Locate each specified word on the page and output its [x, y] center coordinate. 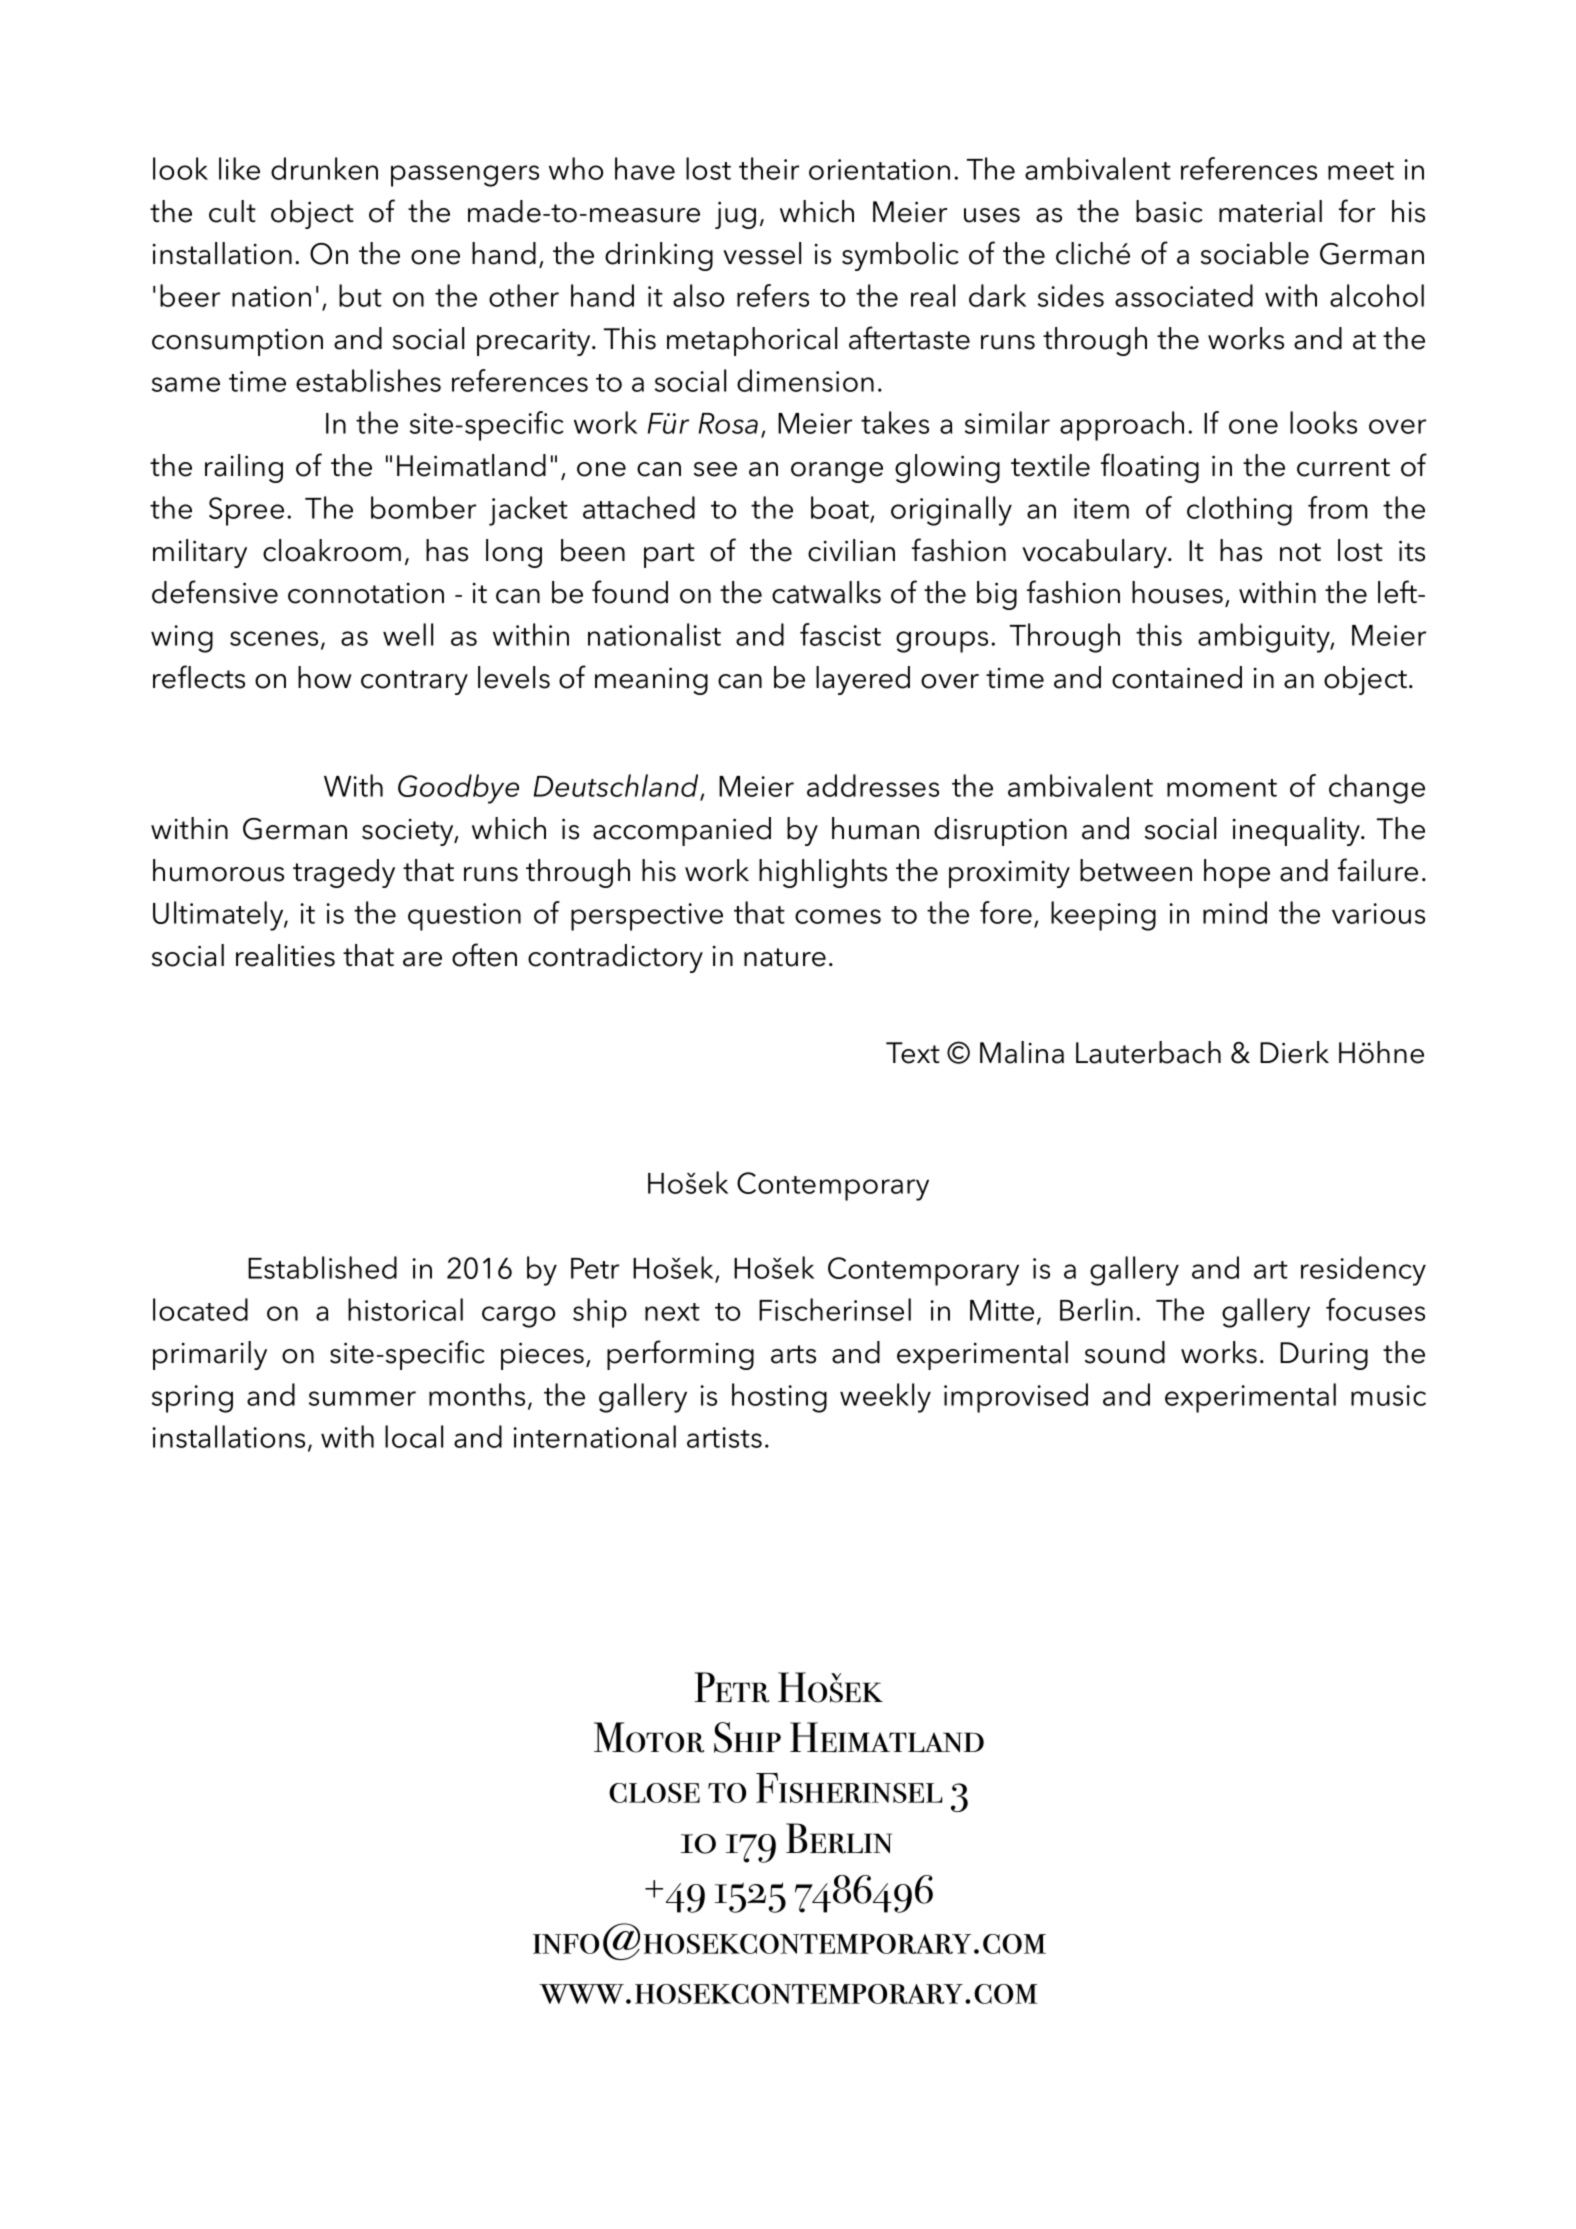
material [1270, 211]
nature [785, 957]
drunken [324, 168]
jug [735, 215]
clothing [1239, 511]
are [422, 959]
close [654, 1793]
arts [793, 1354]
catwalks [826, 592]
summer [362, 1398]
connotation [366, 593]
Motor [649, 1737]
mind [1235, 912]
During [1324, 1356]
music [1388, 1395]
